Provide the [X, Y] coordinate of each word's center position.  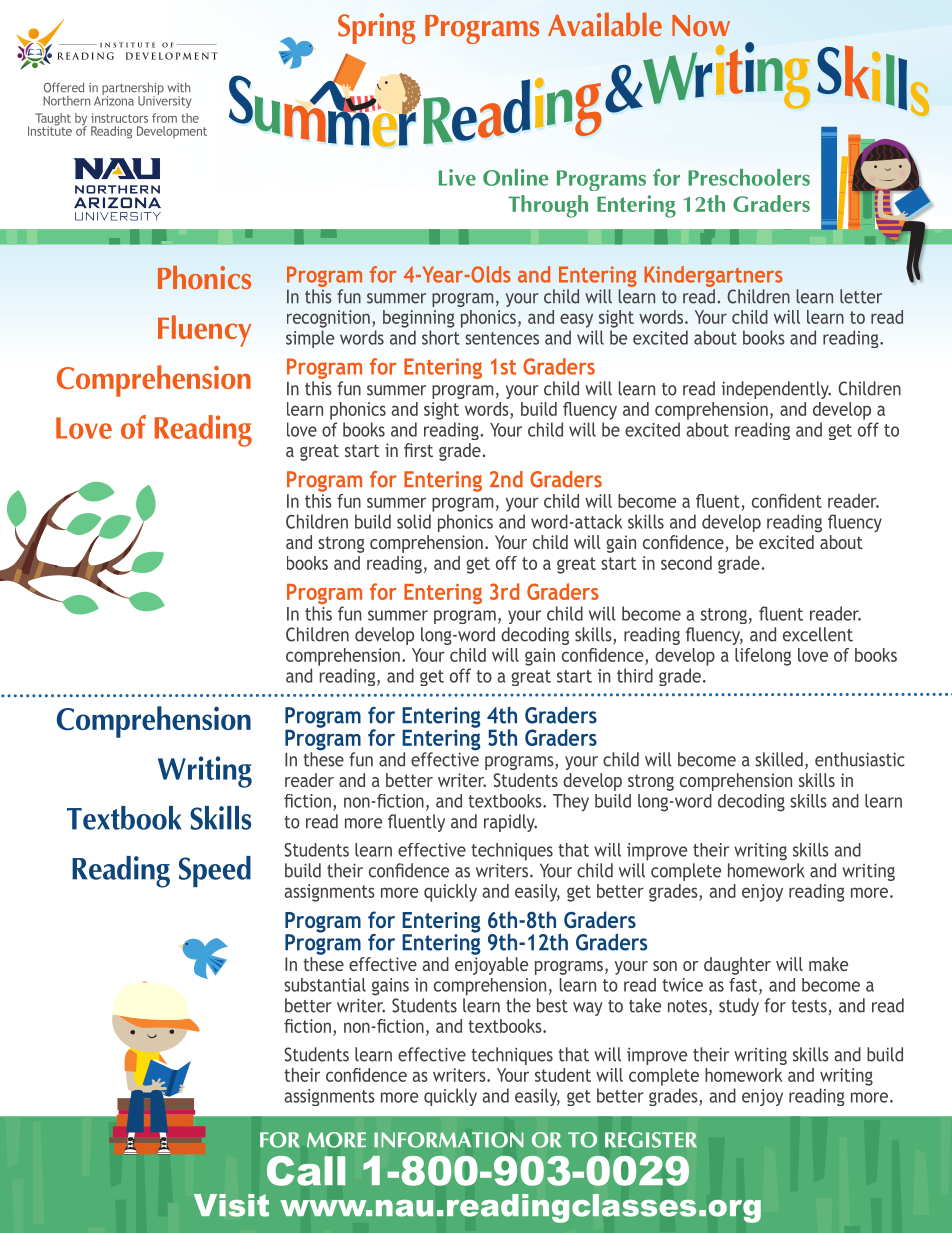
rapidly [510, 823]
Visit [231, 1205]
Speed [215, 871]
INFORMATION [449, 1140]
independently [776, 390]
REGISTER [651, 1140]
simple [310, 339]
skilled [779, 759]
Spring [376, 28]
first [418, 450]
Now [701, 25]
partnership [133, 89]
